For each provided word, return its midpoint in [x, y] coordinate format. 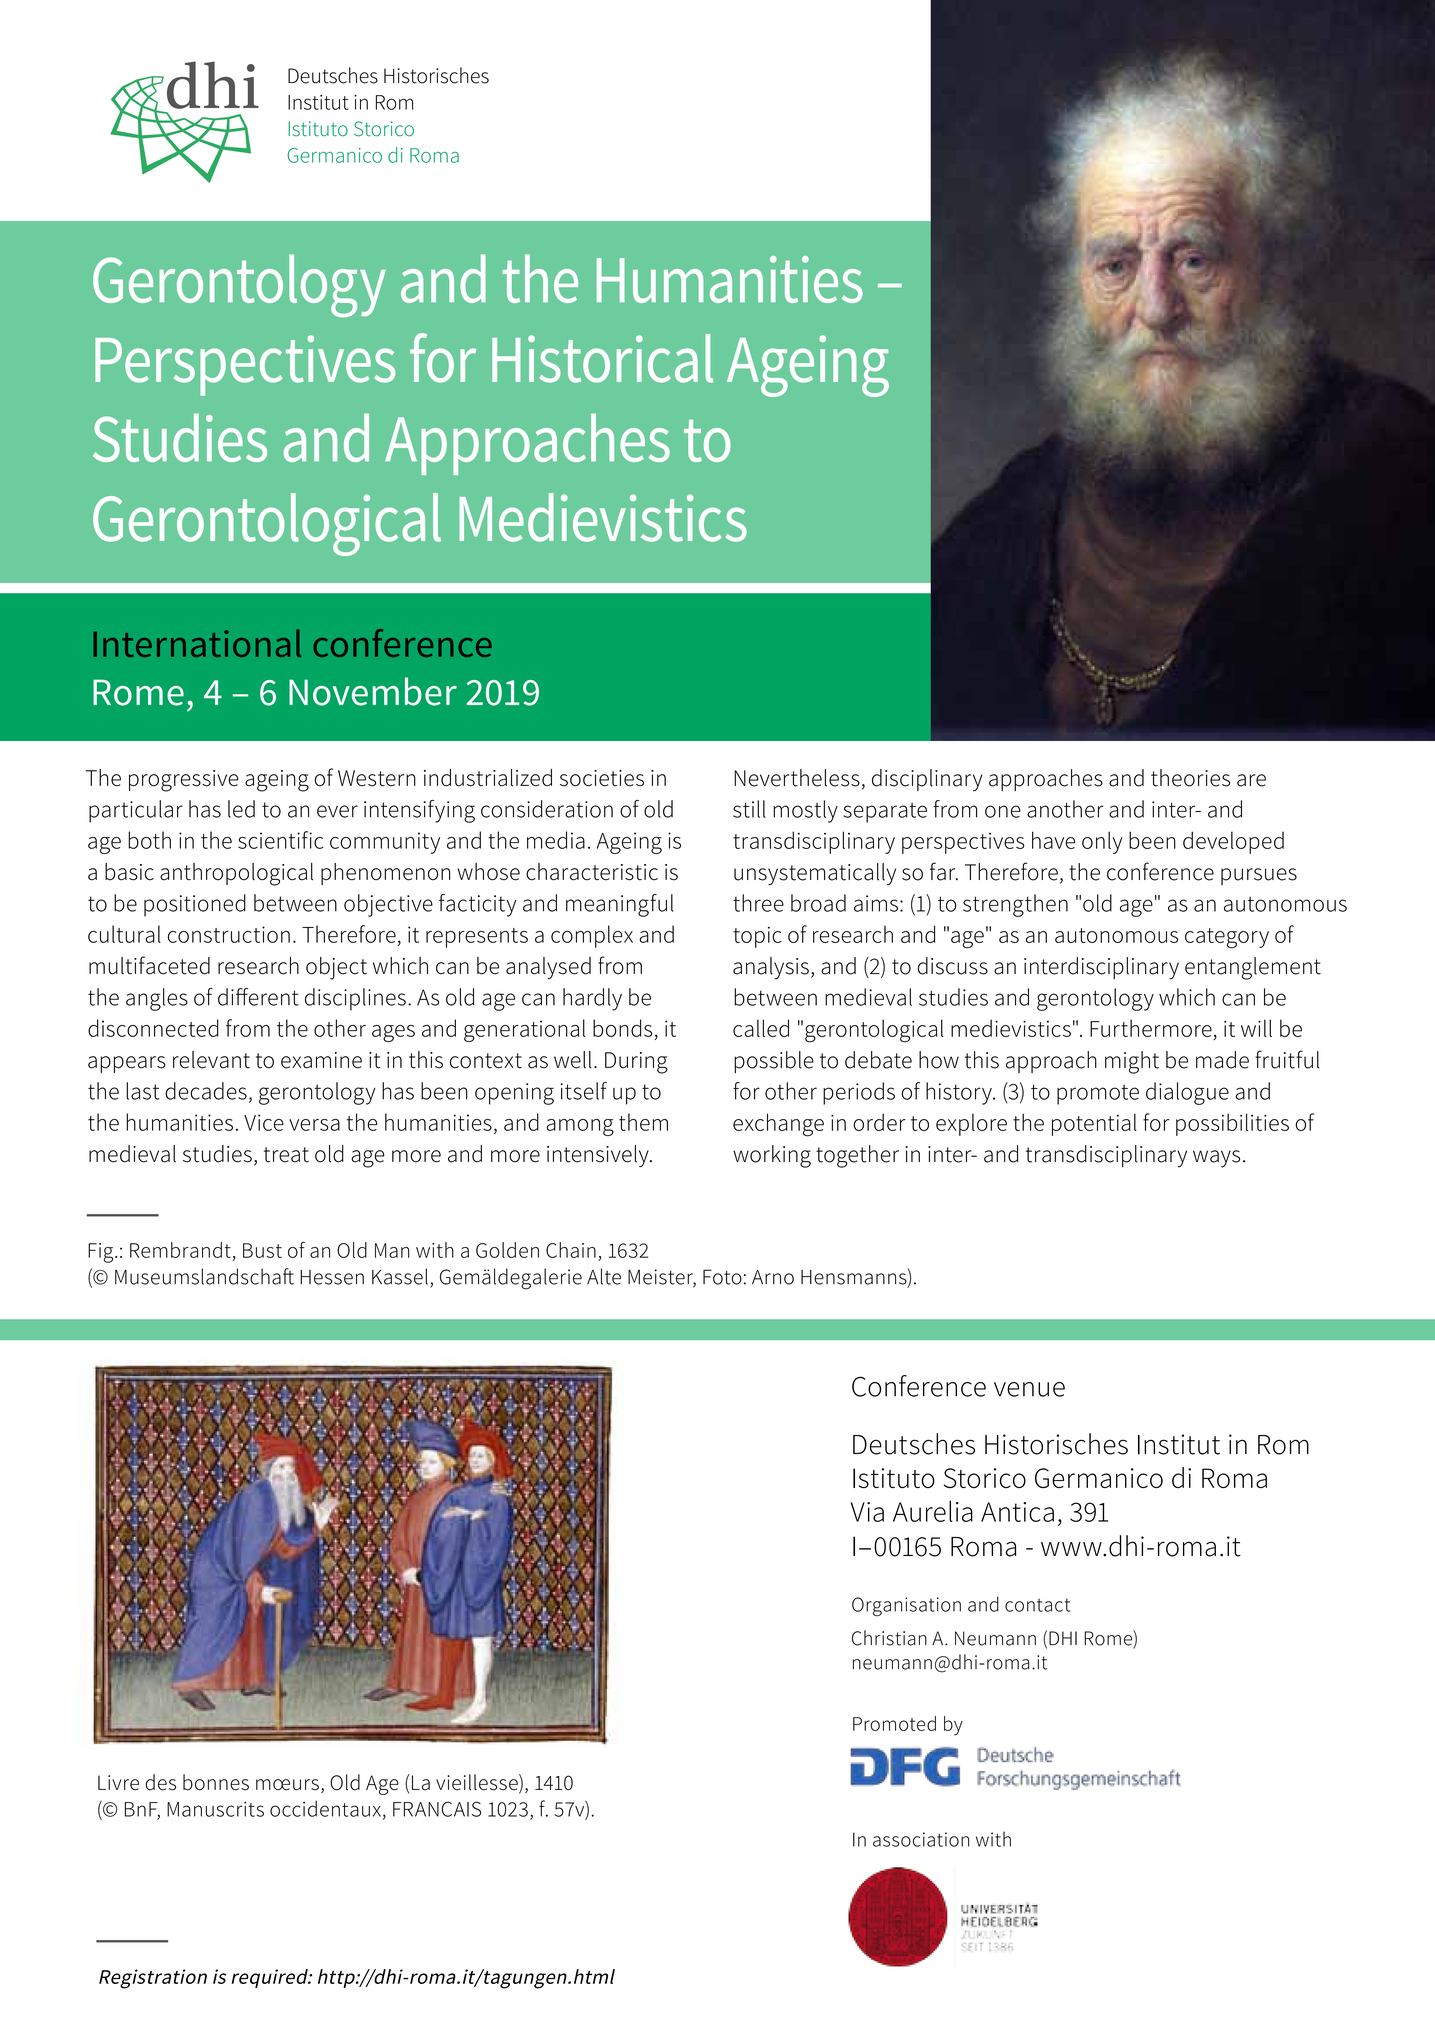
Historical [602, 358]
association [921, 1839]
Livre [118, 1783]
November [373, 691]
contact [1037, 1605]
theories [1190, 778]
